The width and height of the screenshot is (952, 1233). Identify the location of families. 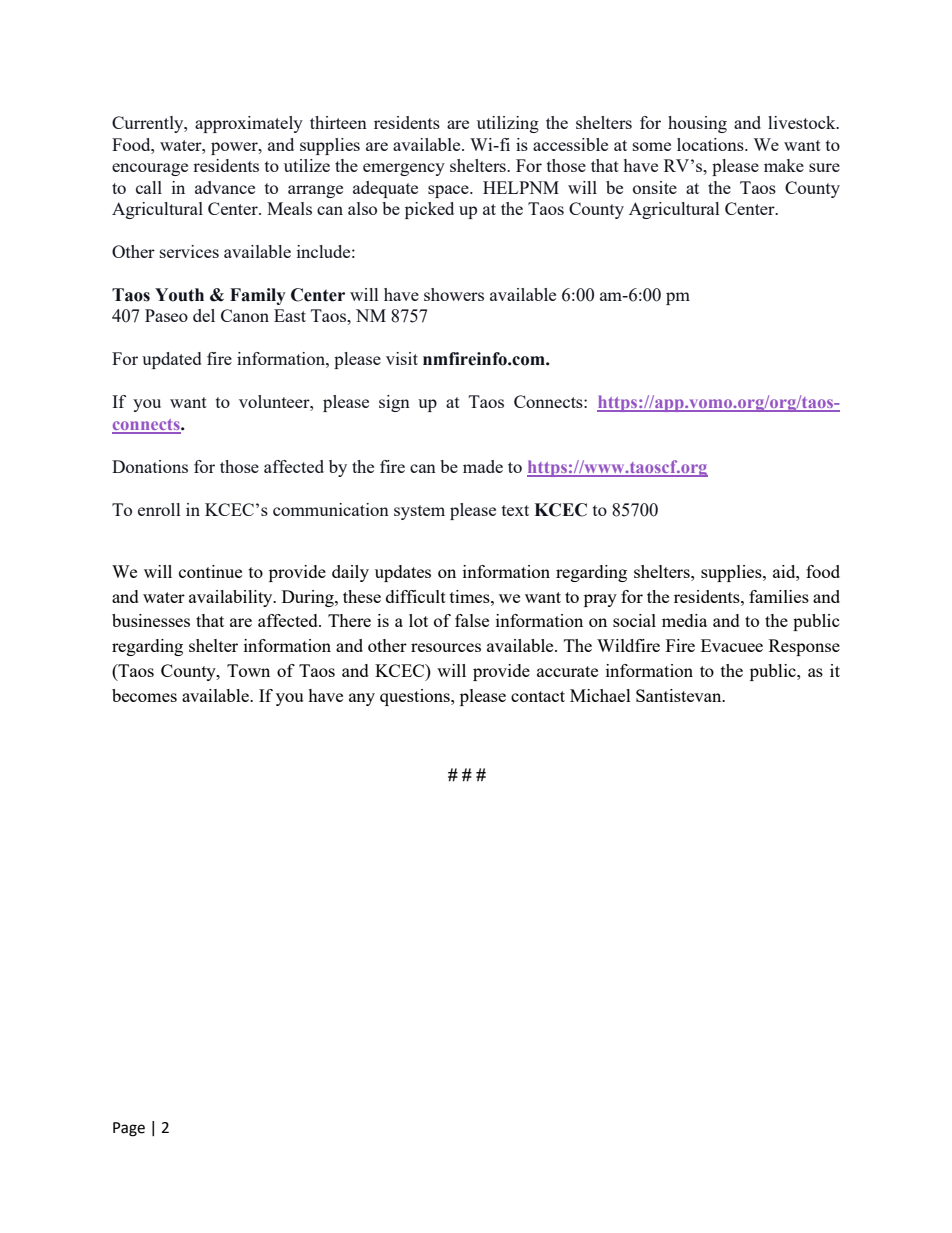
(779, 596).
